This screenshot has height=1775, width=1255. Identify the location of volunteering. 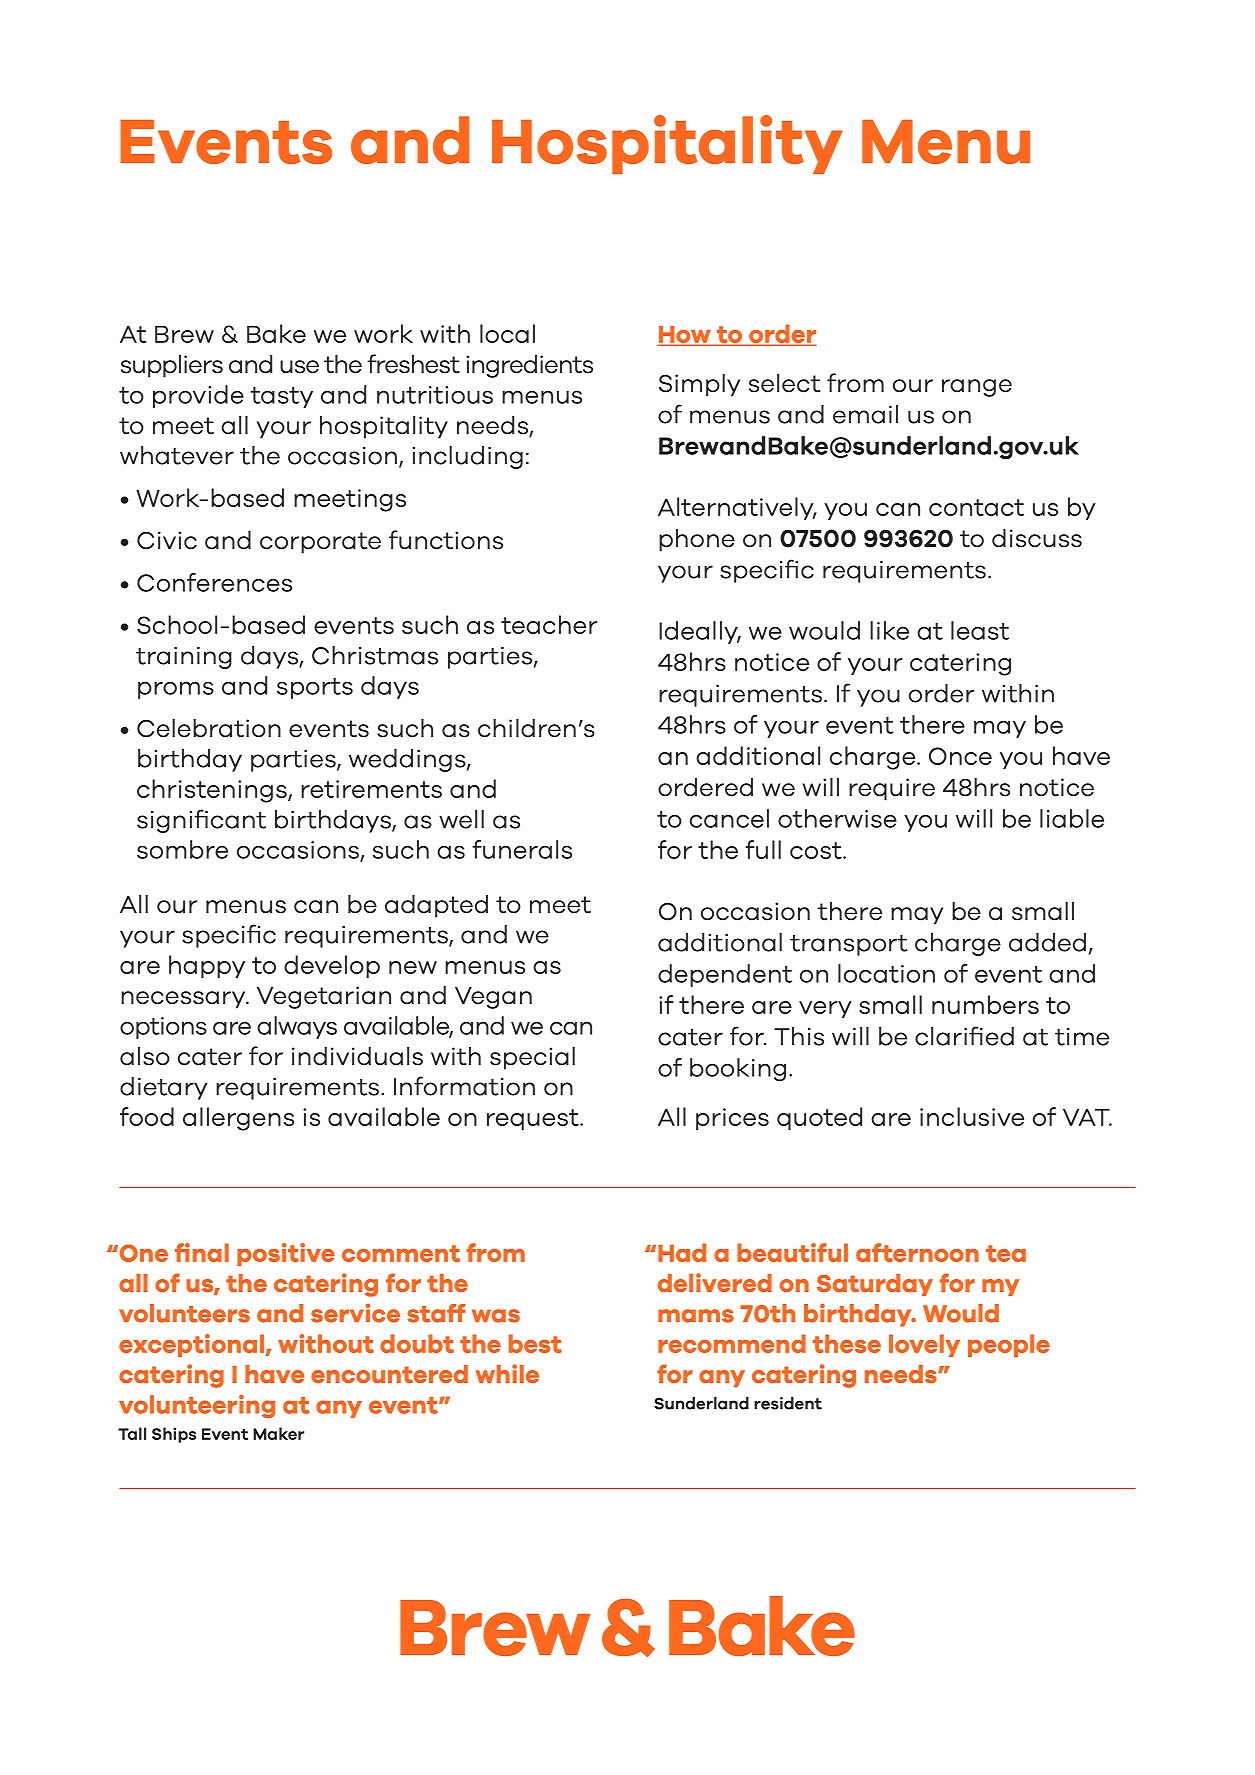
(197, 1406).
